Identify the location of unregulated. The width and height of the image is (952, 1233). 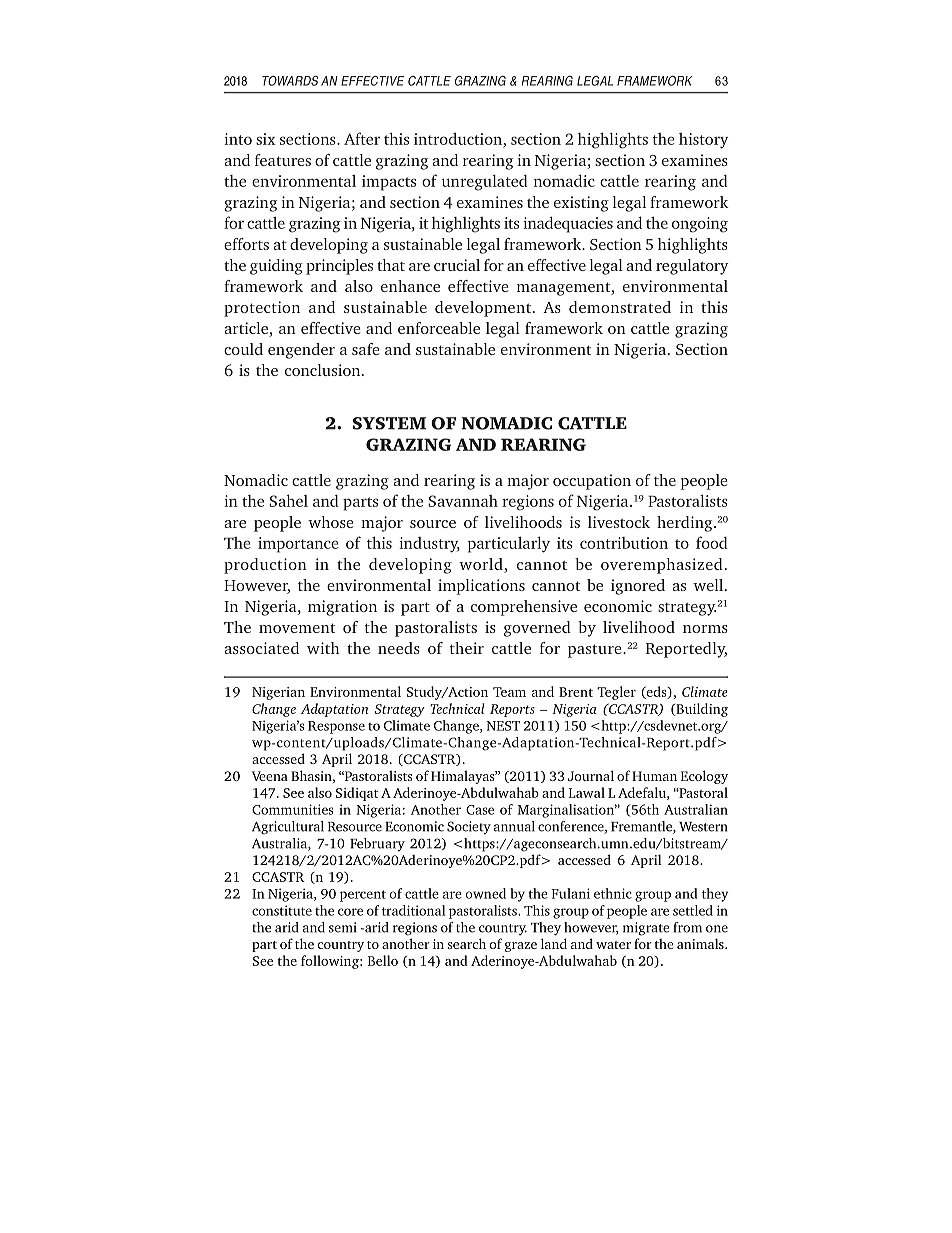
(485, 183).
